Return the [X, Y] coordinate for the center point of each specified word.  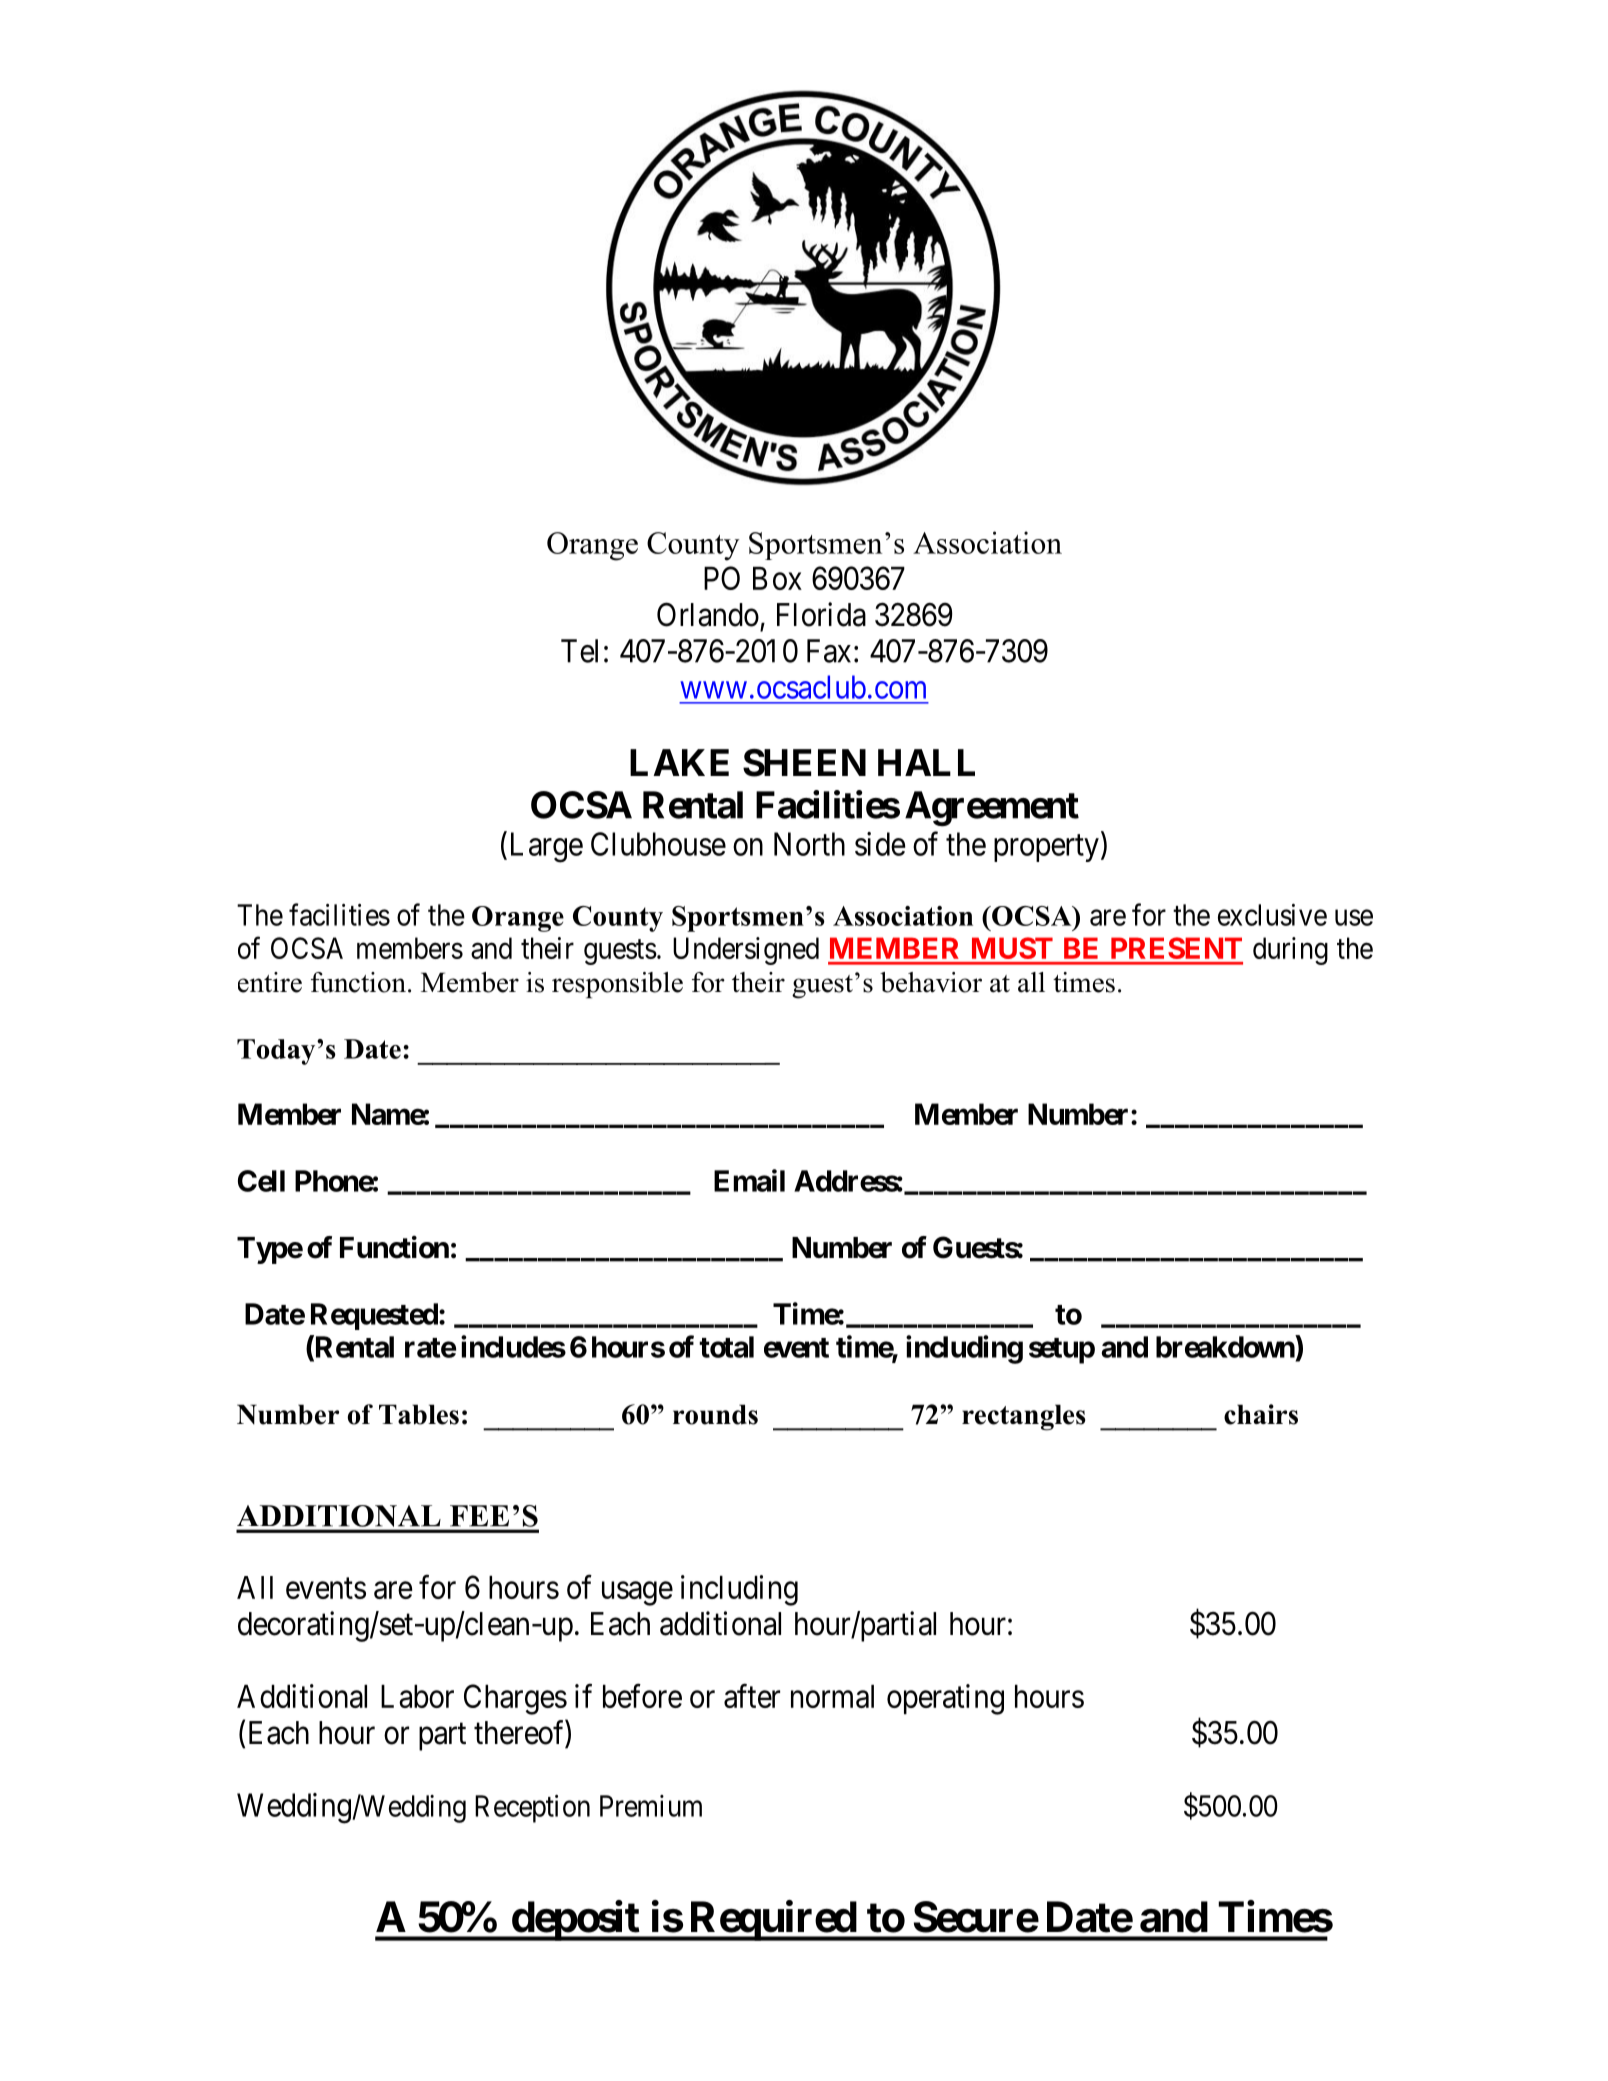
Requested [374, 1316]
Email [749, 1180]
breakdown [1226, 1346]
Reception [532, 1809]
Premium [651, 1806]
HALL [926, 762]
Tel [579, 651]
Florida [821, 614]
